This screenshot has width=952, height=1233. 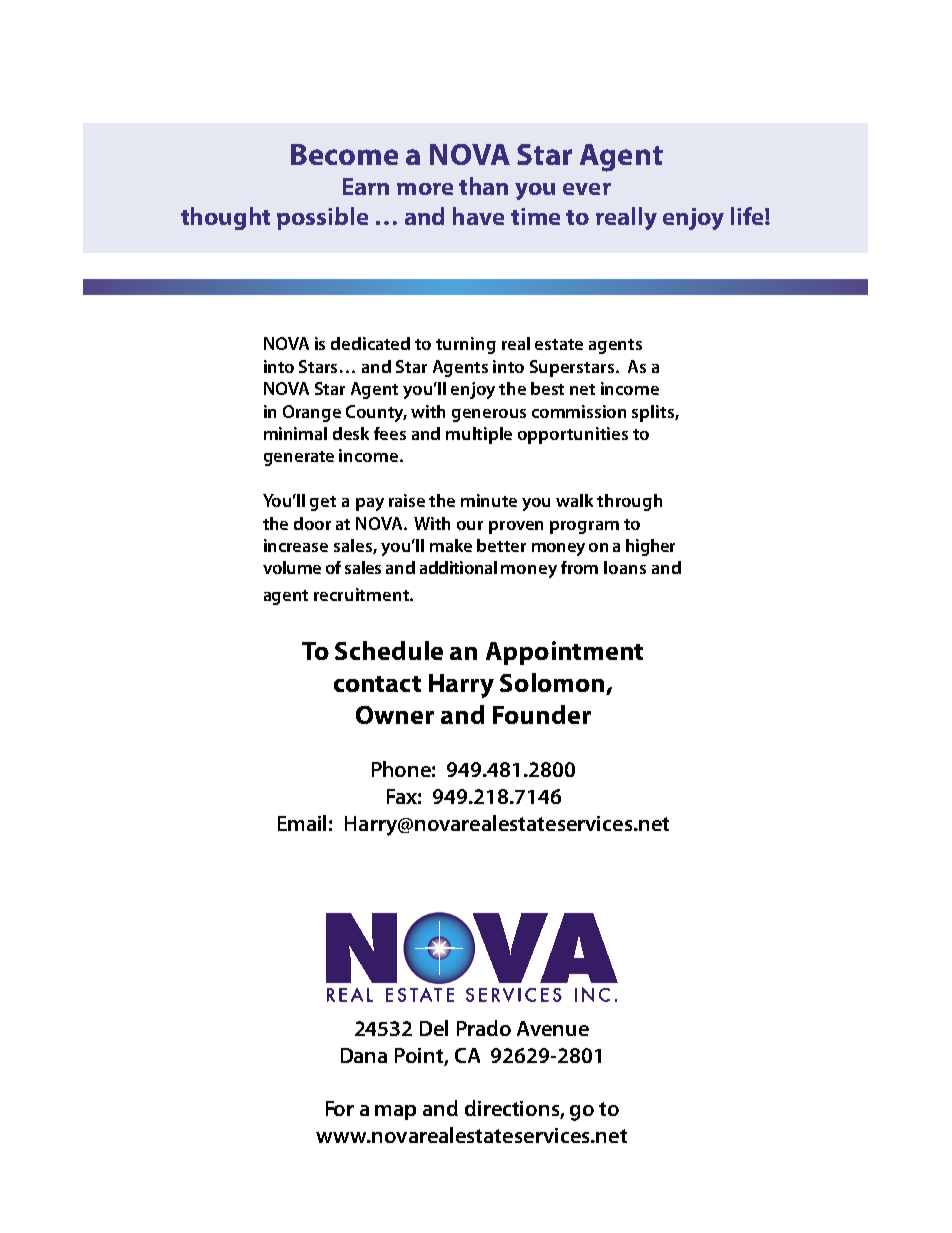 I want to click on Founder, so click(x=542, y=714).
